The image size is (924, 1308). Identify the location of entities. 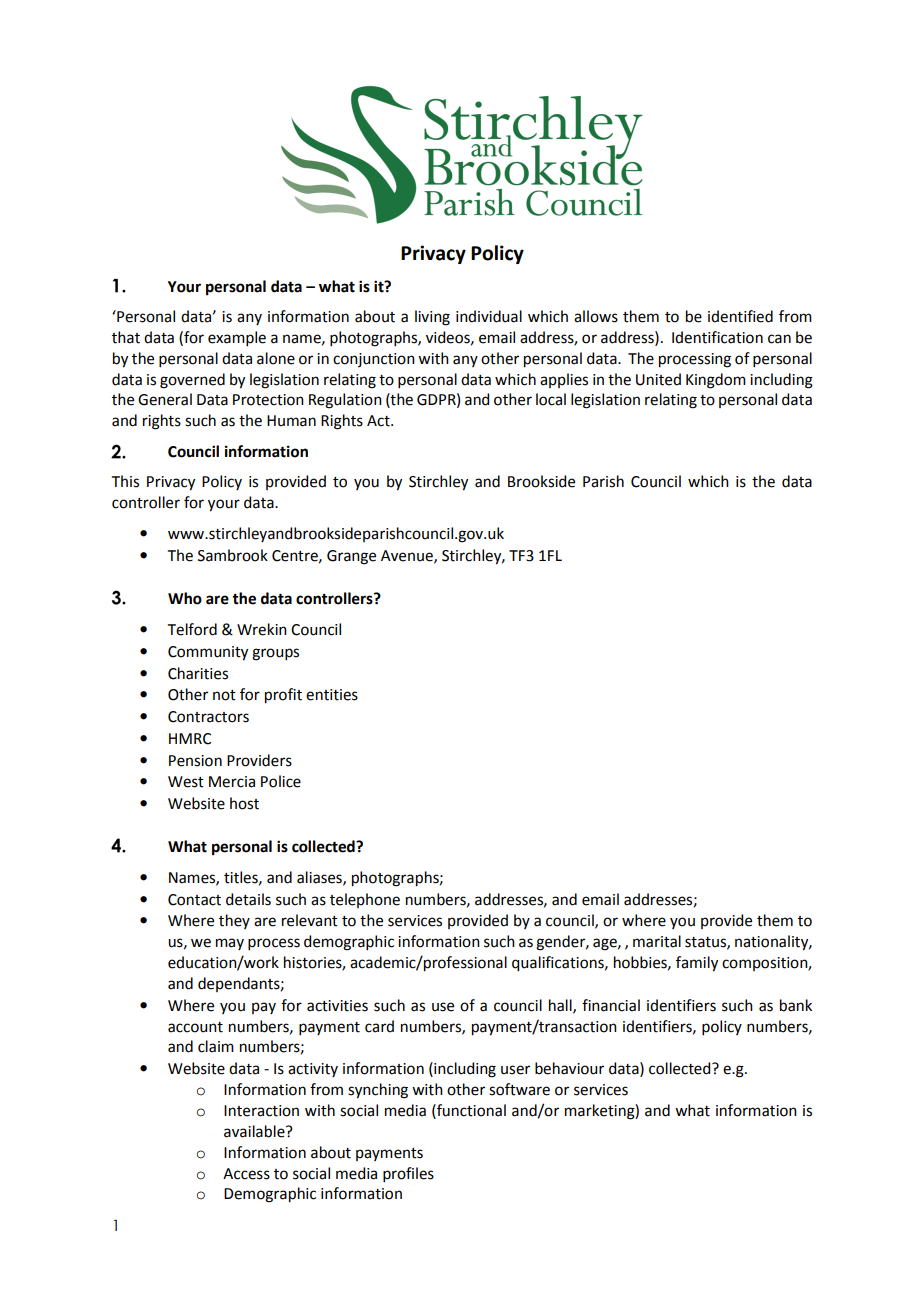
(332, 695).
